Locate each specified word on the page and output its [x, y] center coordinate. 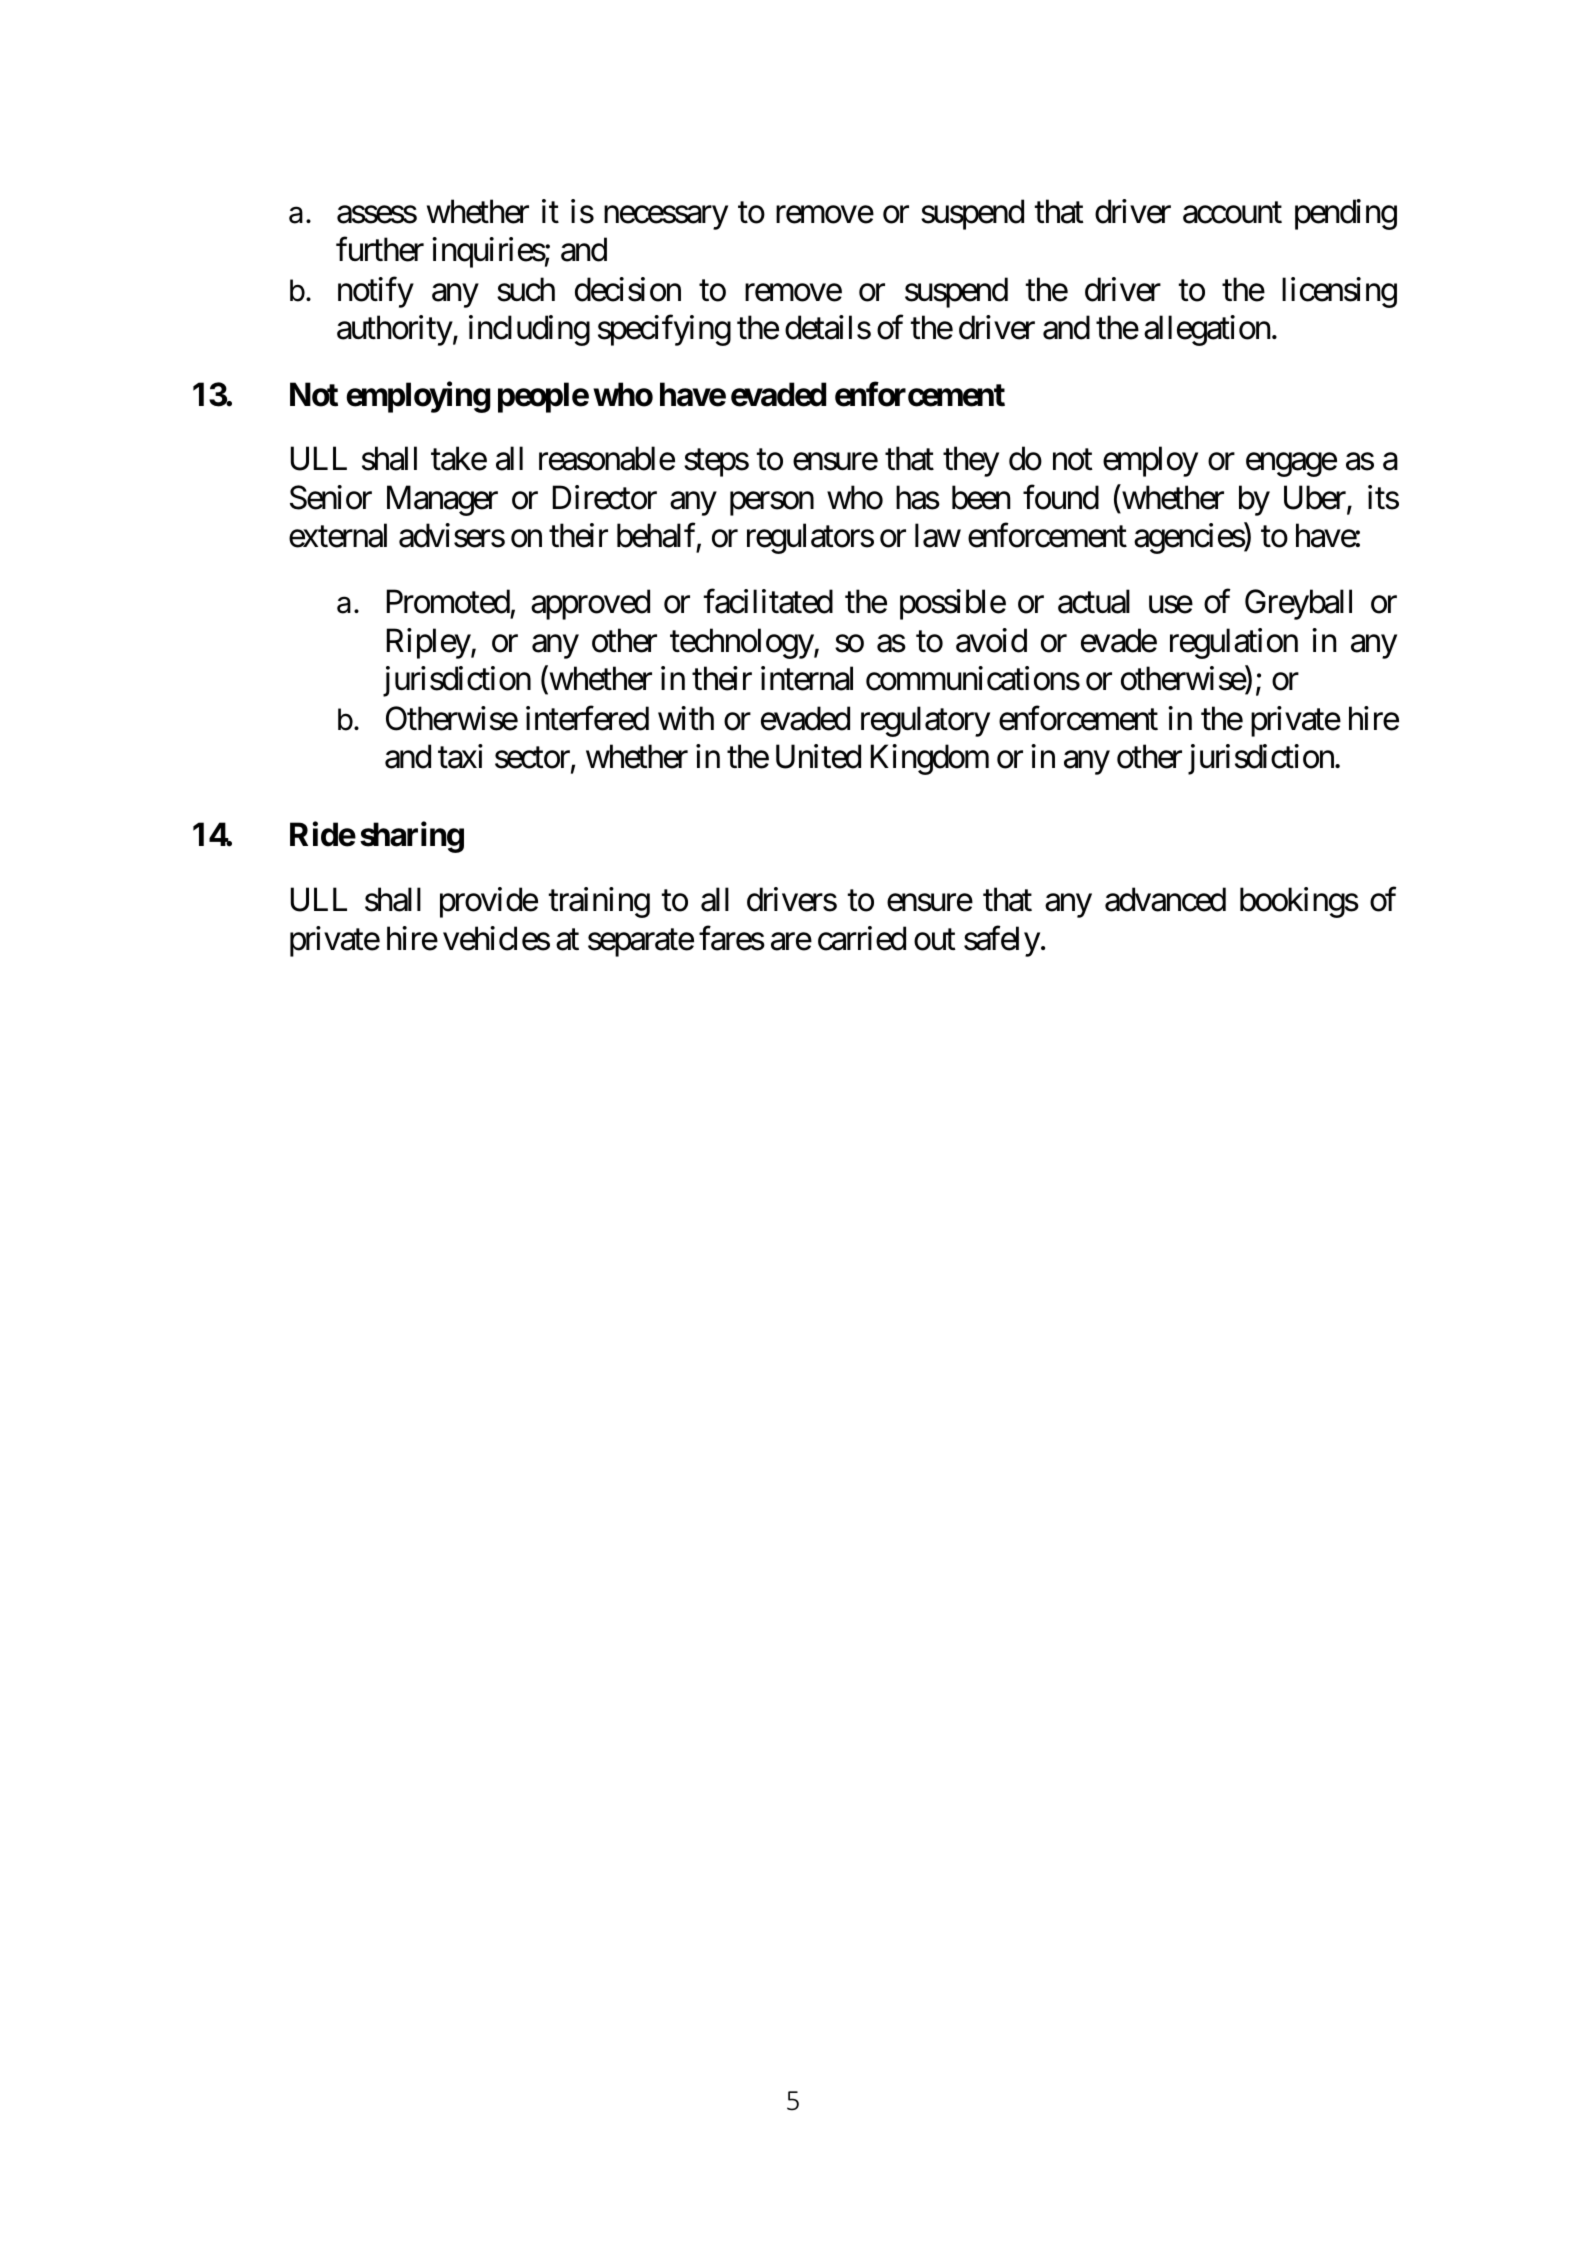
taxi [460, 756]
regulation [1234, 643]
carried [862, 938]
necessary [666, 218]
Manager [442, 500]
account [1232, 213]
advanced [1165, 899]
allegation [1207, 330]
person [772, 504]
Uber [1316, 498]
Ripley [429, 643]
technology [742, 643]
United [818, 756]
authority [395, 330]
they [971, 461]
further [380, 249]
